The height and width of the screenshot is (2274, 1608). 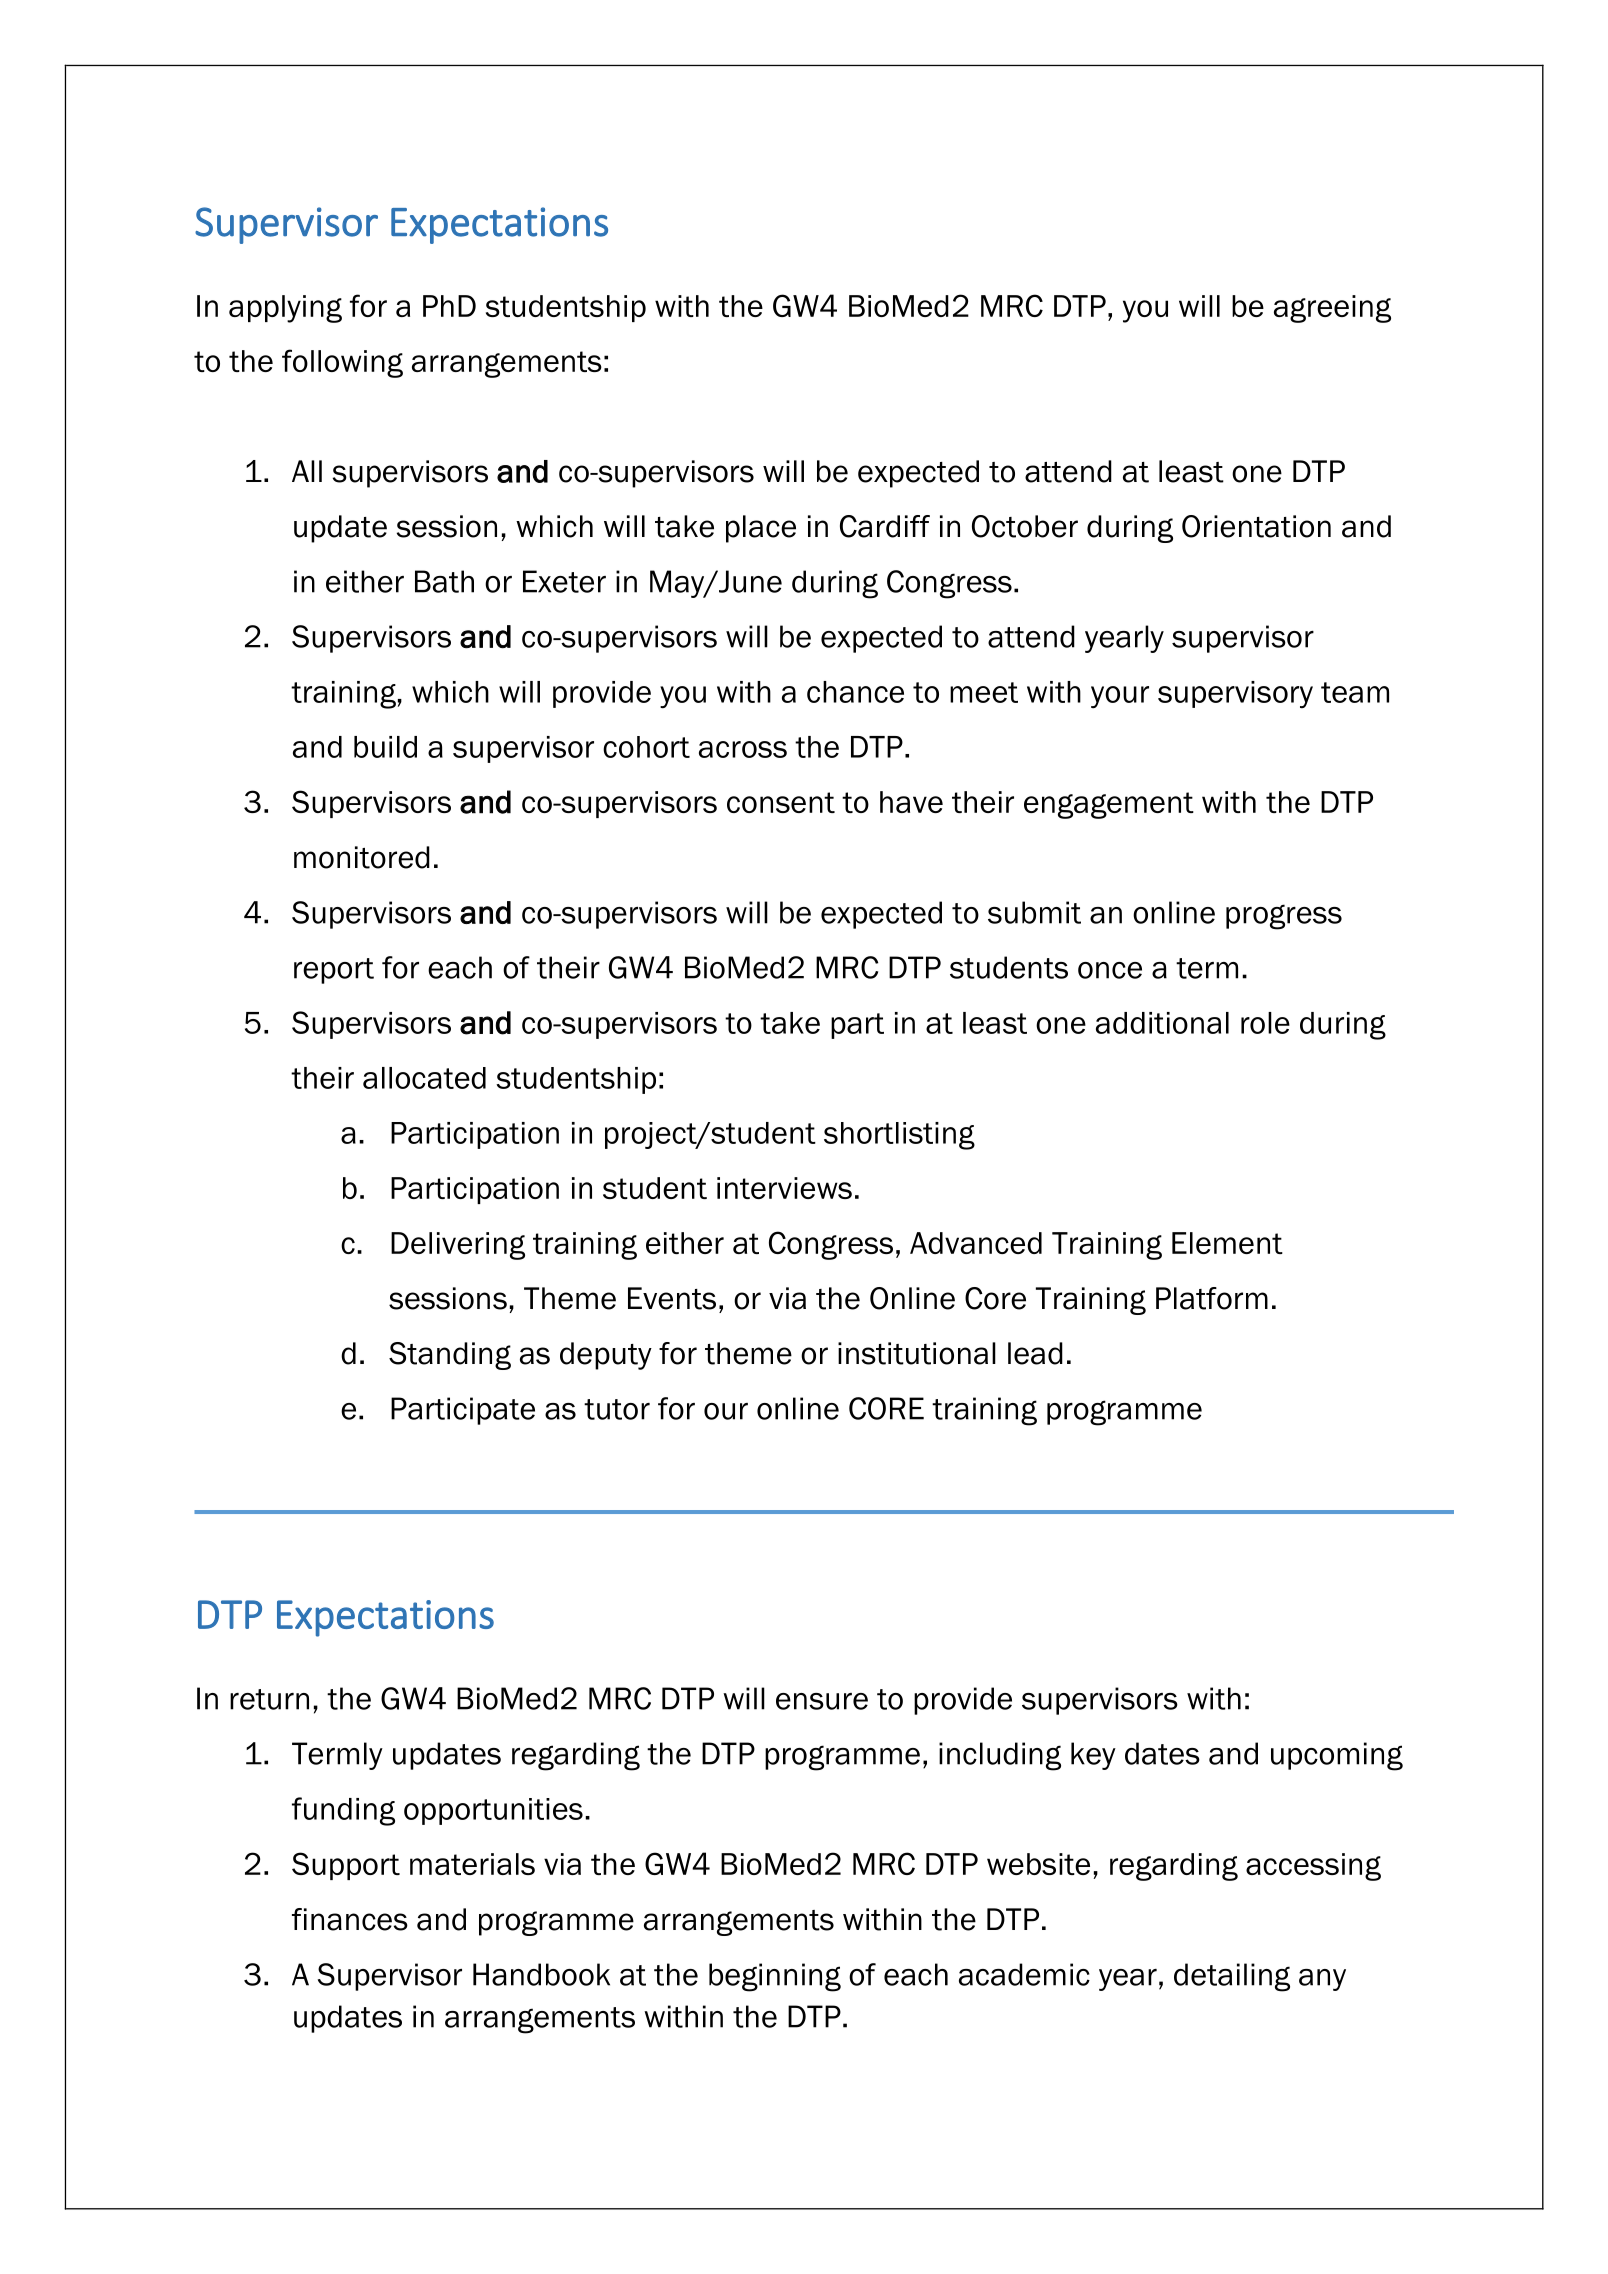 What do you see at coordinates (775, 1977) in the screenshot?
I see `beginning` at bounding box center [775, 1977].
